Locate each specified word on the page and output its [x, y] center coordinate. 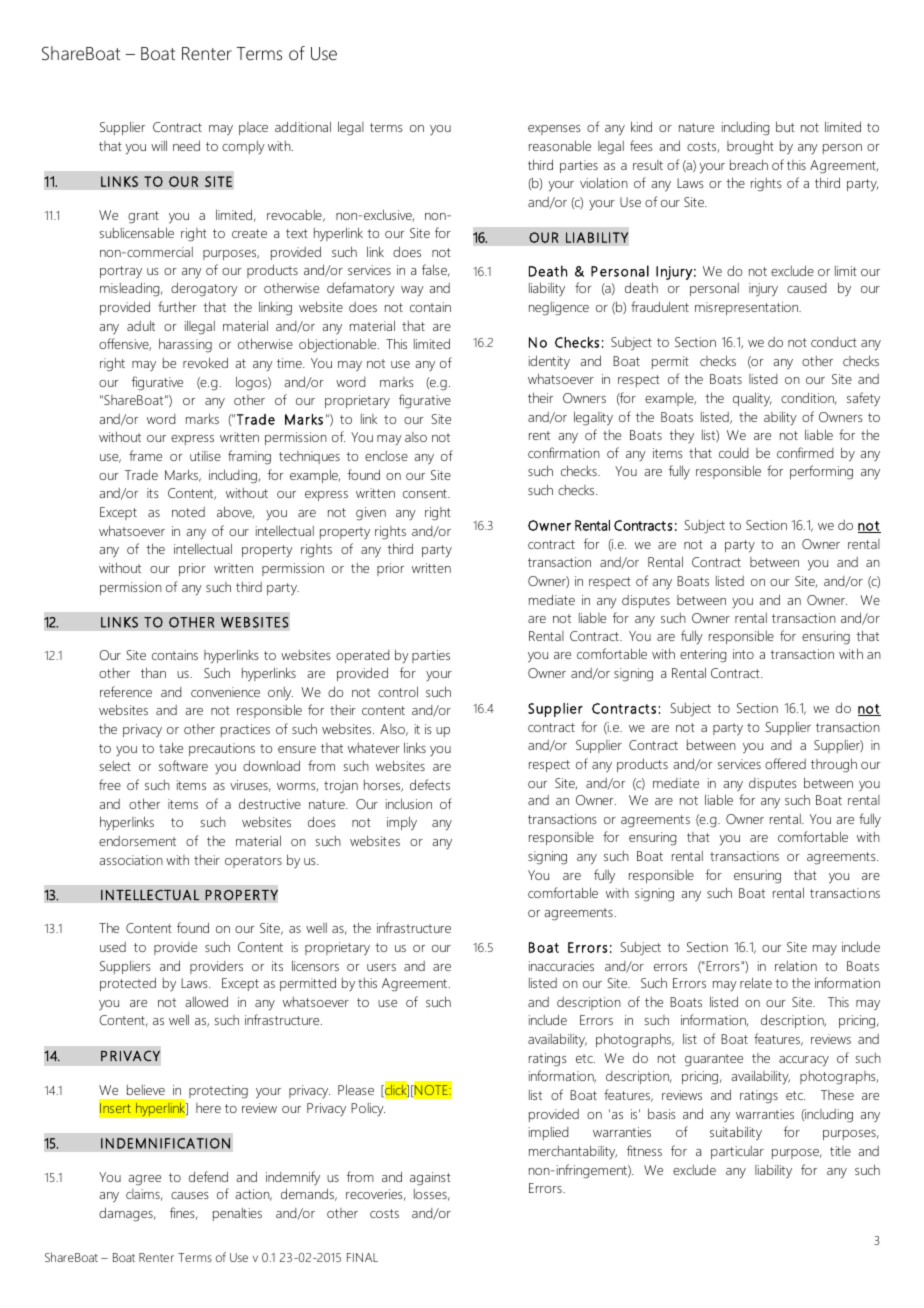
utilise [205, 456]
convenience [225, 692]
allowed [206, 1001]
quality [752, 399]
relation [796, 966]
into [743, 654]
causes [190, 1195]
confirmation [564, 452]
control [398, 691]
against [430, 1179]
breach [749, 164]
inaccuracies [561, 966]
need [186, 145]
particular [737, 1152]
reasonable [560, 145]
